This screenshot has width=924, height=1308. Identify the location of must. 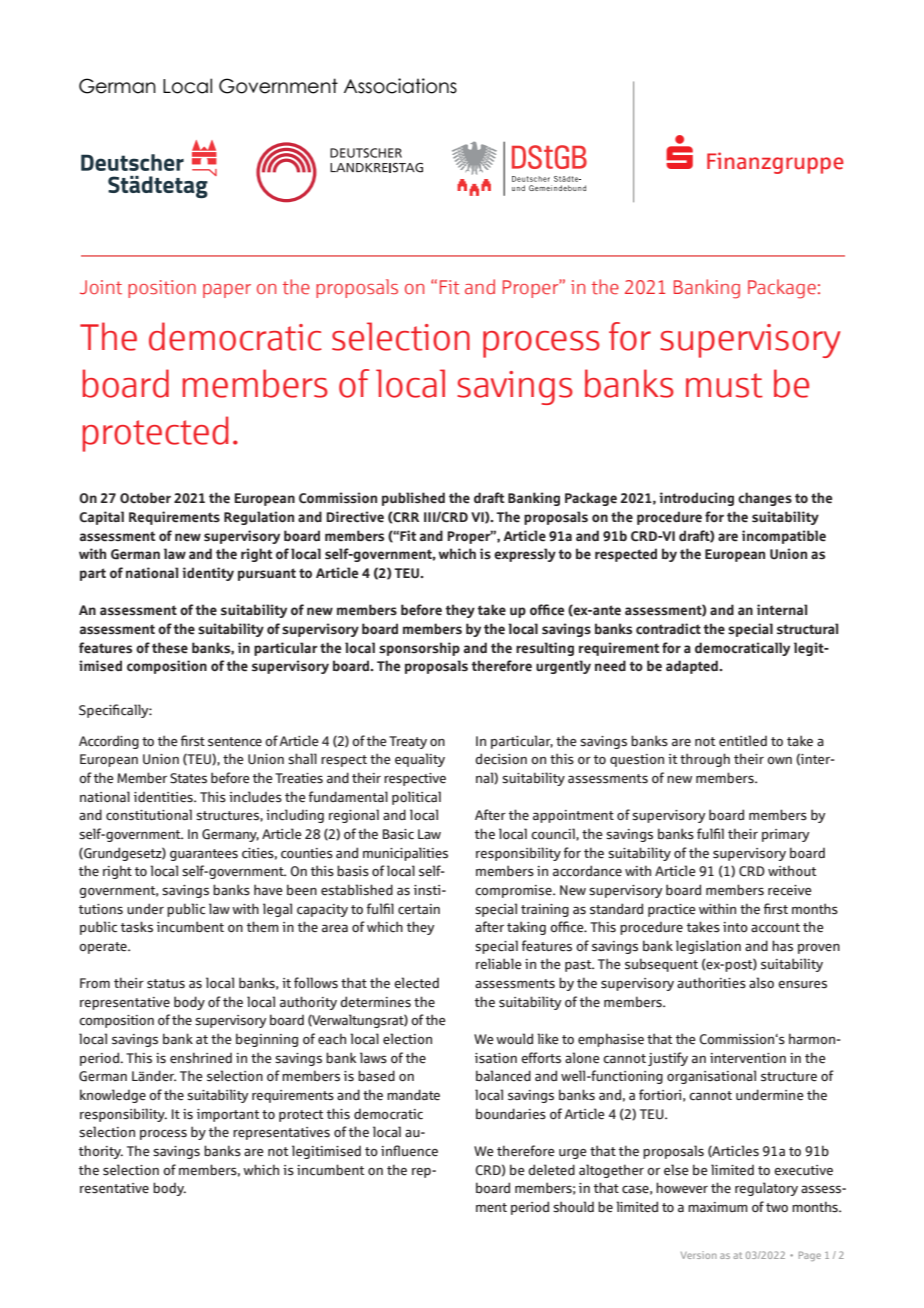
(724, 385).
